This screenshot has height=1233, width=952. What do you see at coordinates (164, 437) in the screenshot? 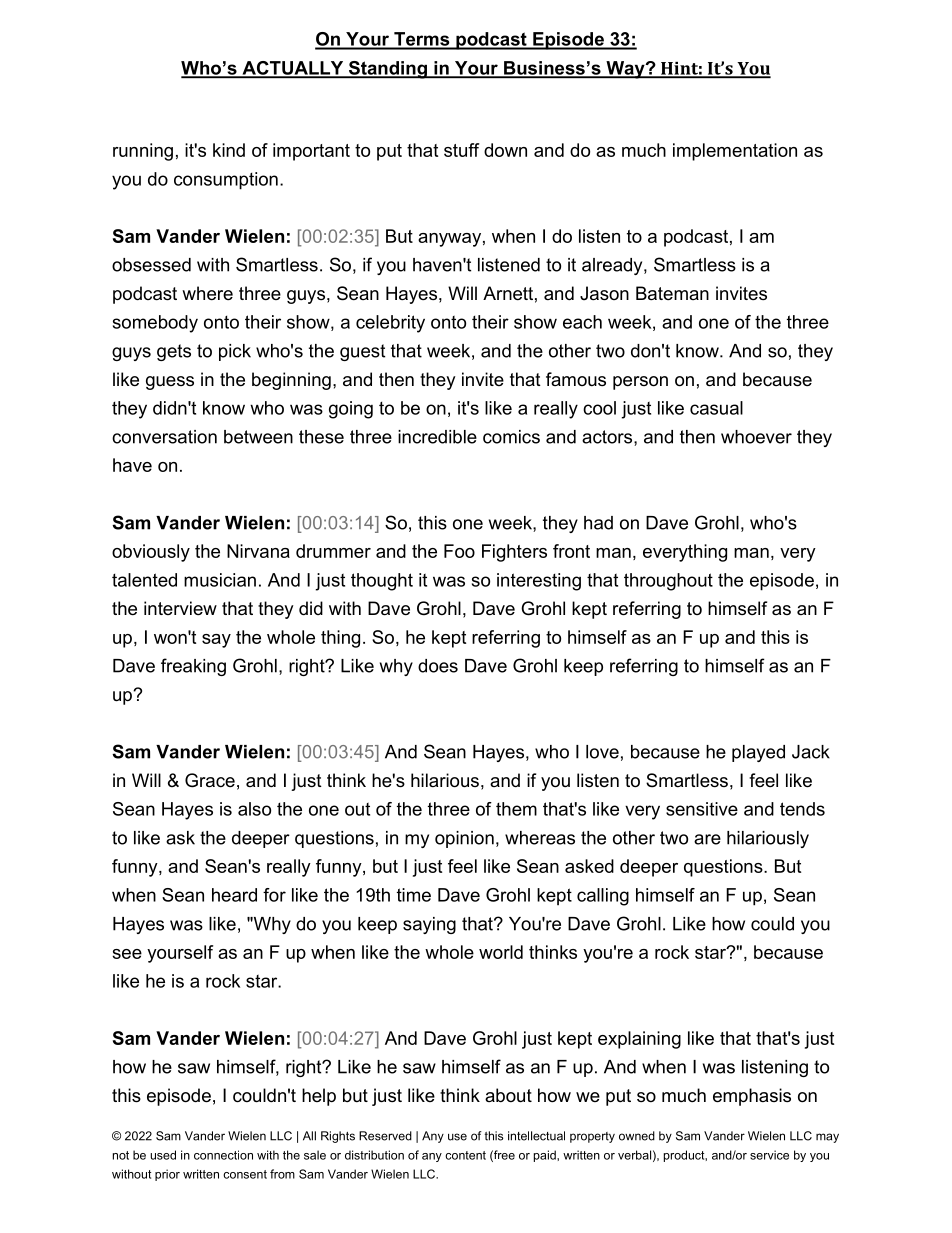
I see `conversation` at bounding box center [164, 437].
